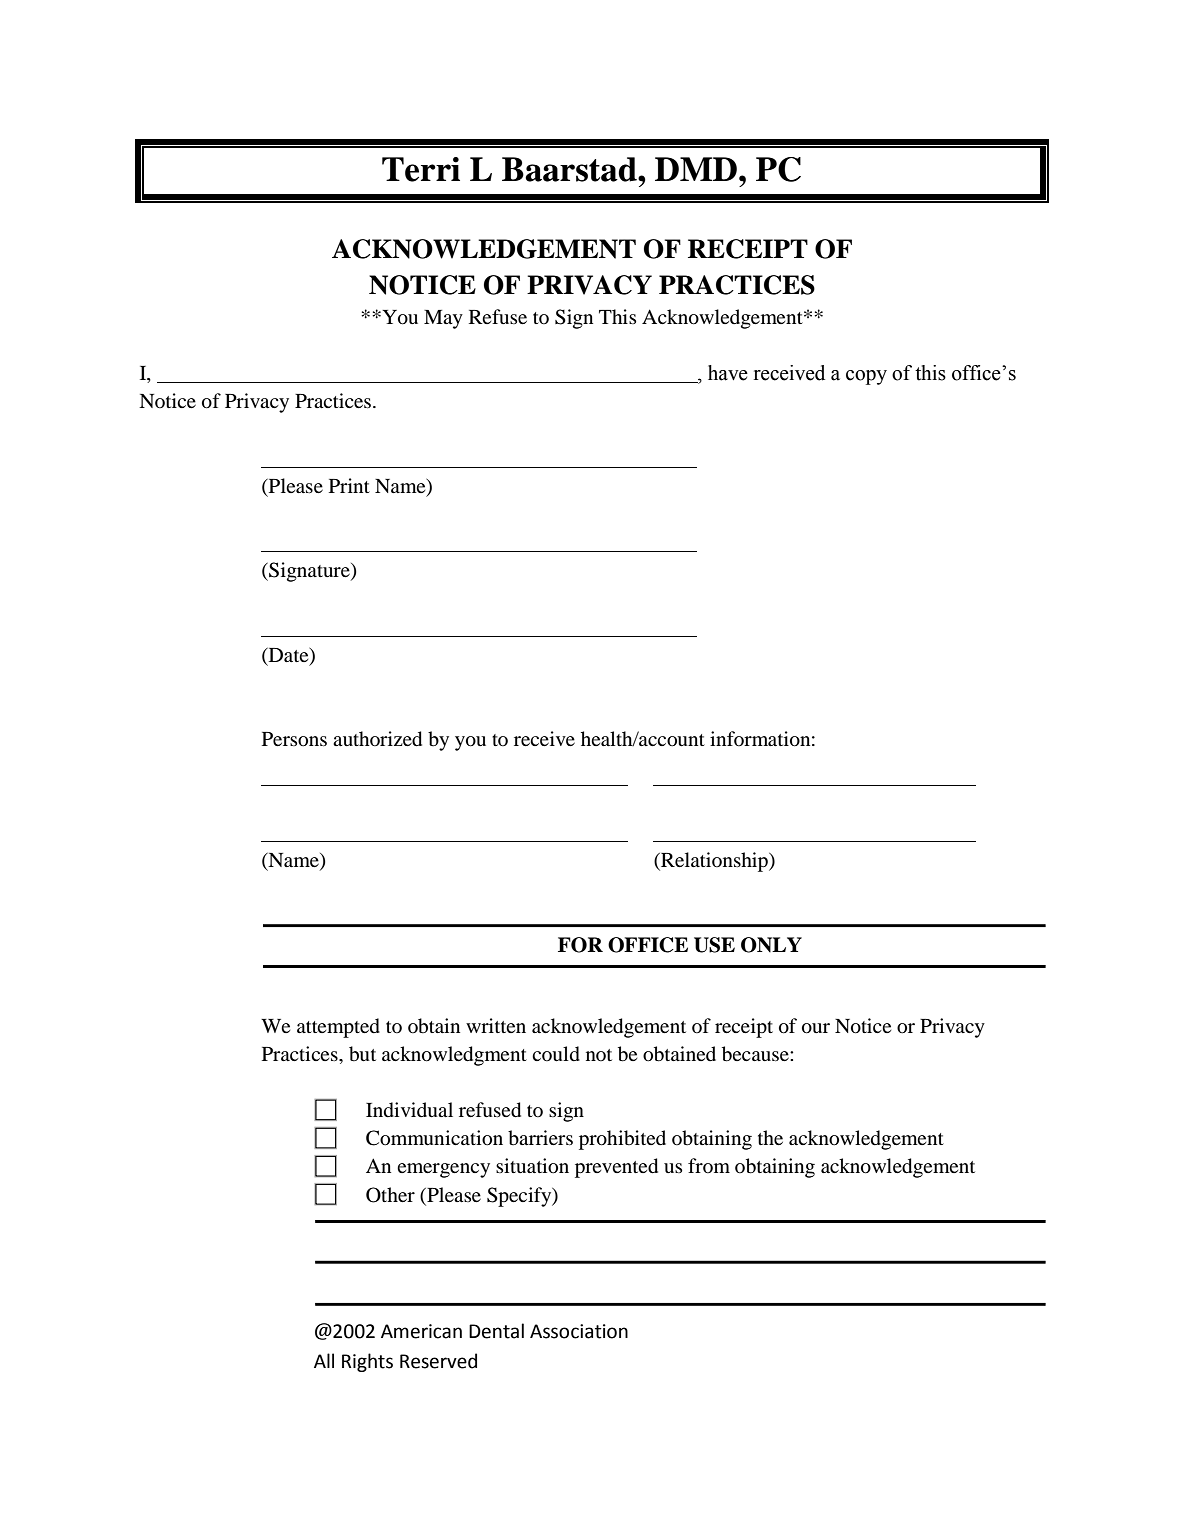  What do you see at coordinates (816, 1028) in the screenshot?
I see `our` at bounding box center [816, 1028].
